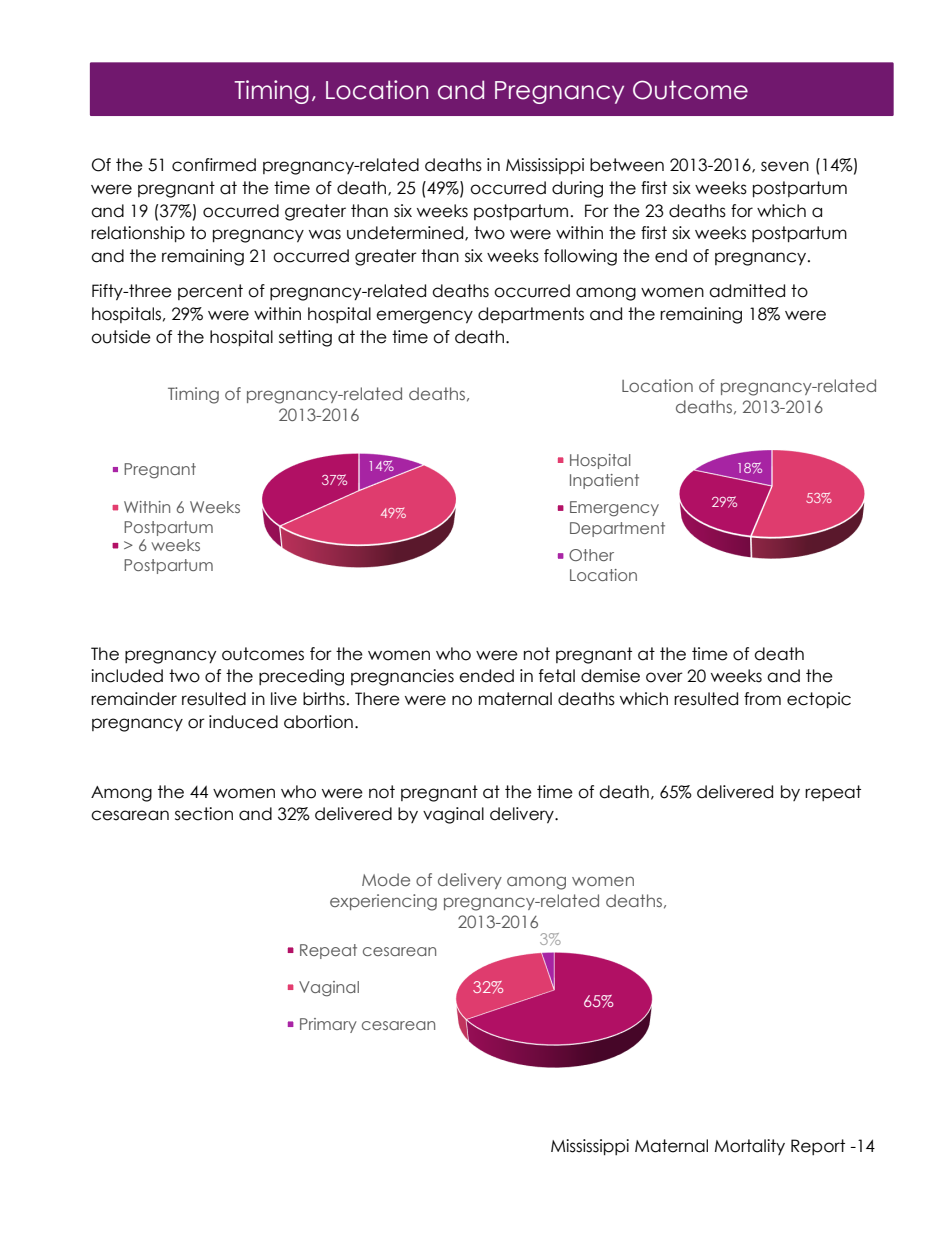 This page has height=1233, width=952. Describe the element at coordinates (127, 676) in the page. I see `included` at that location.
